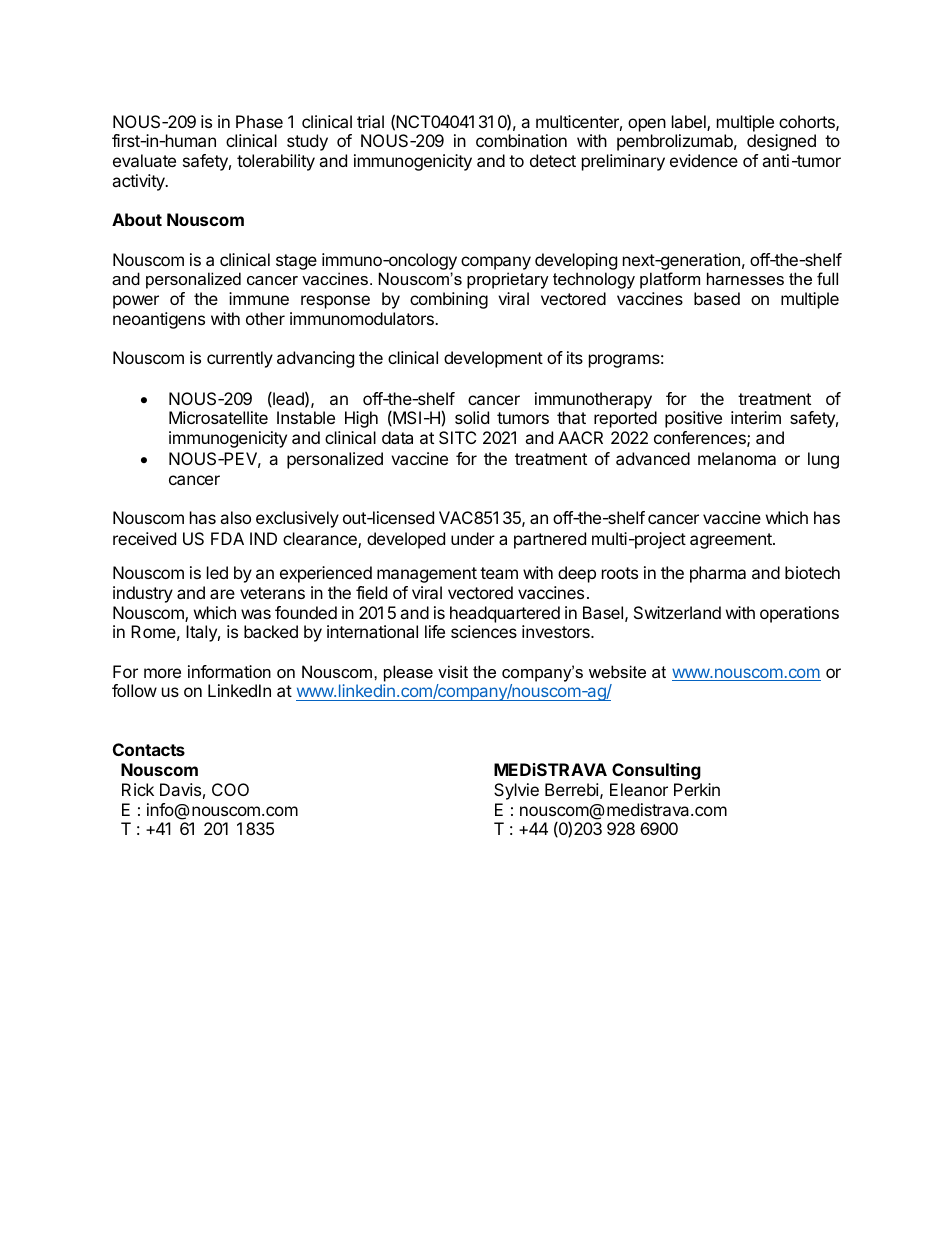  Describe the element at coordinates (521, 140) in the document. I see `combination` at that location.
